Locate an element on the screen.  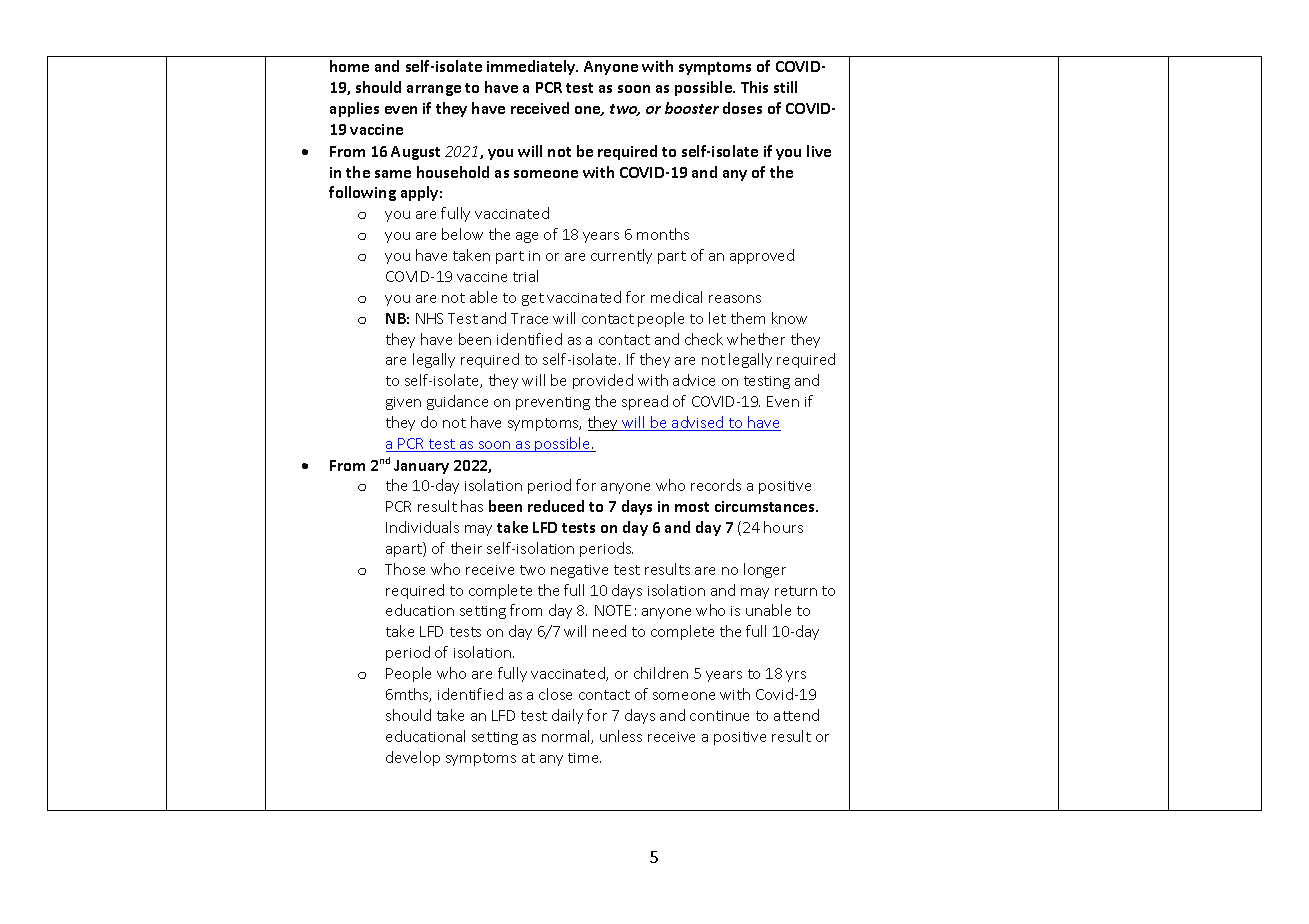
them is located at coordinates (748, 318).
